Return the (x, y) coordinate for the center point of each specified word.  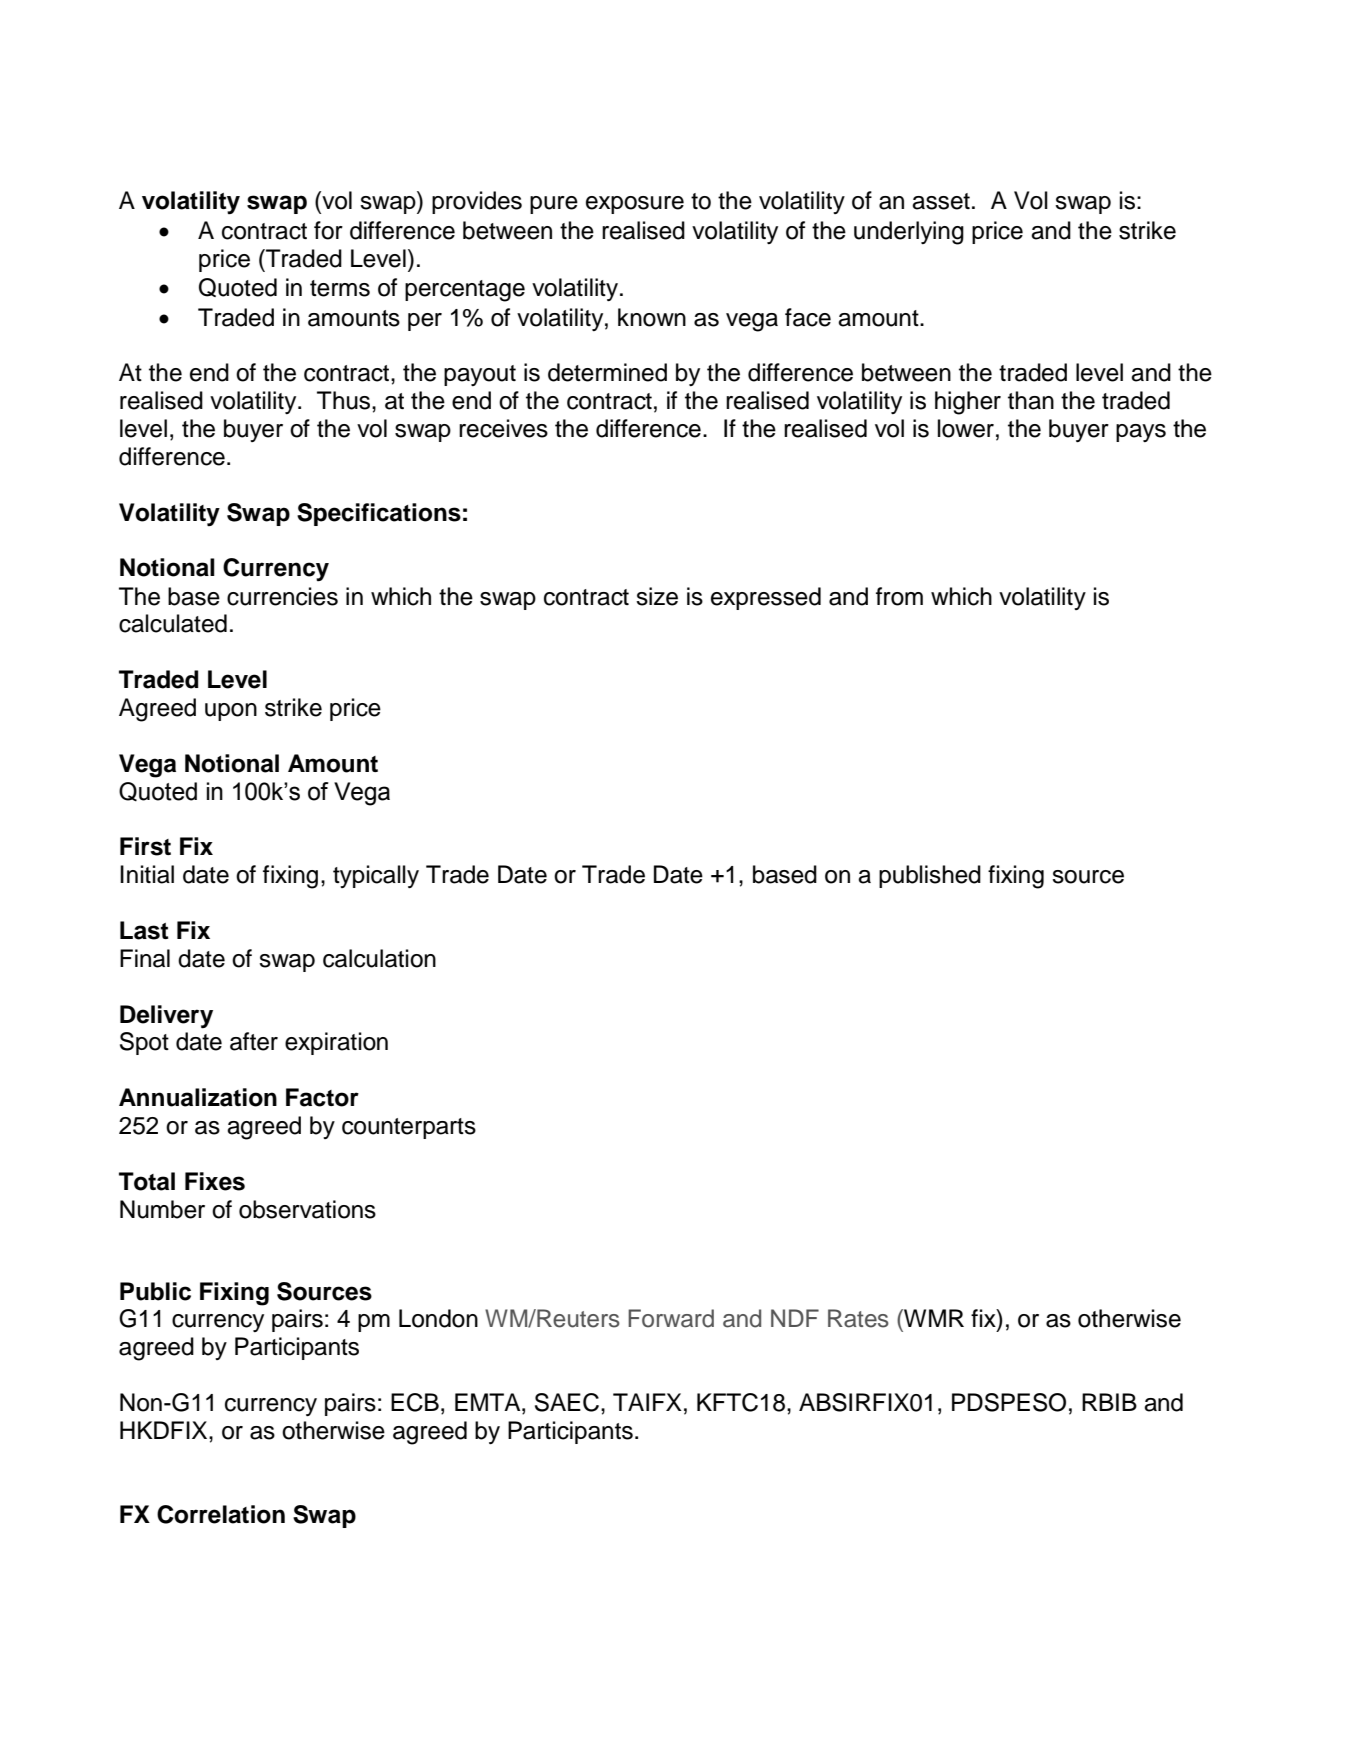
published (930, 876)
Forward (671, 1318)
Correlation (221, 1514)
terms (340, 288)
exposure (635, 205)
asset (941, 201)
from (899, 596)
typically (376, 876)
